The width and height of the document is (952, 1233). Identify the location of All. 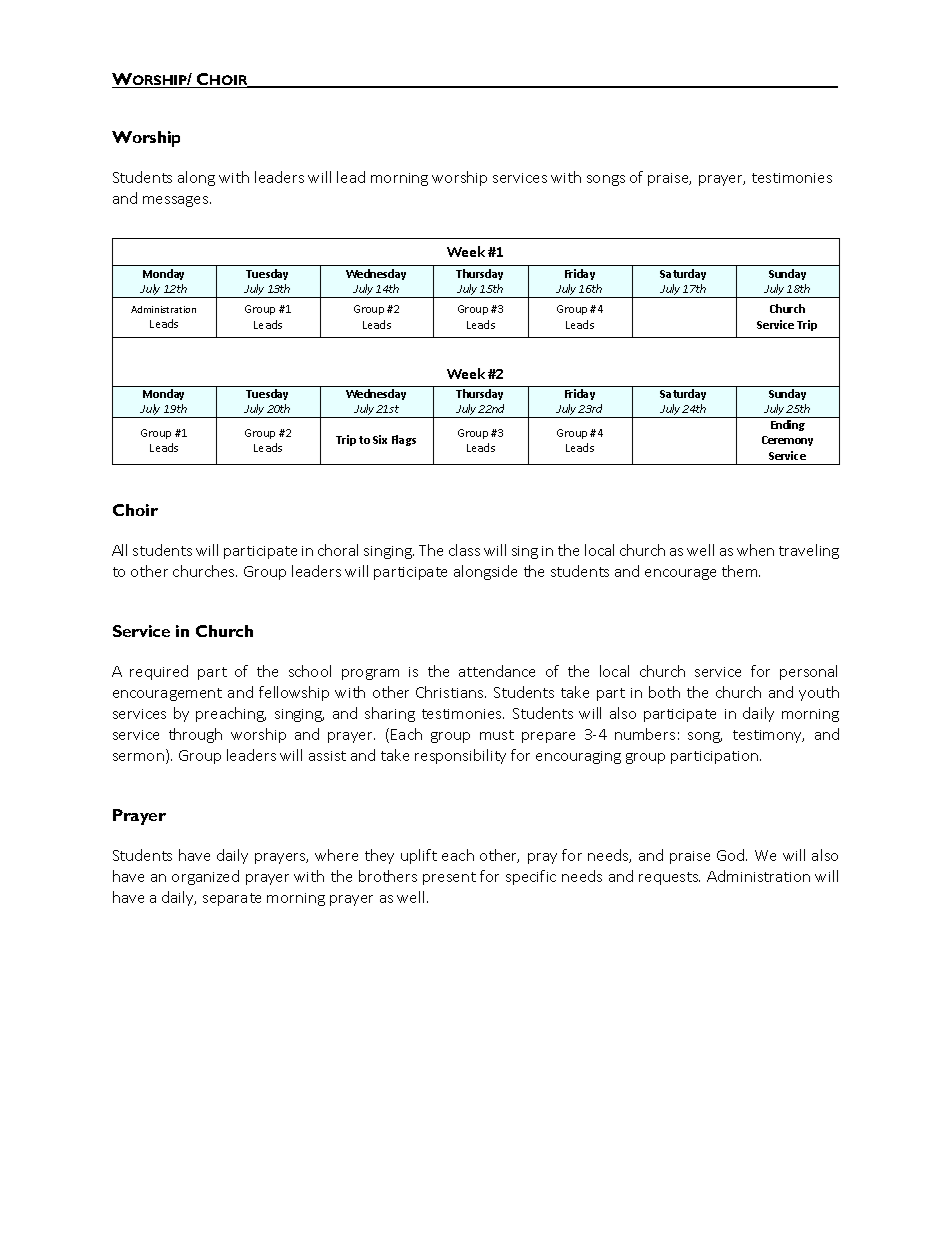
(119, 550).
